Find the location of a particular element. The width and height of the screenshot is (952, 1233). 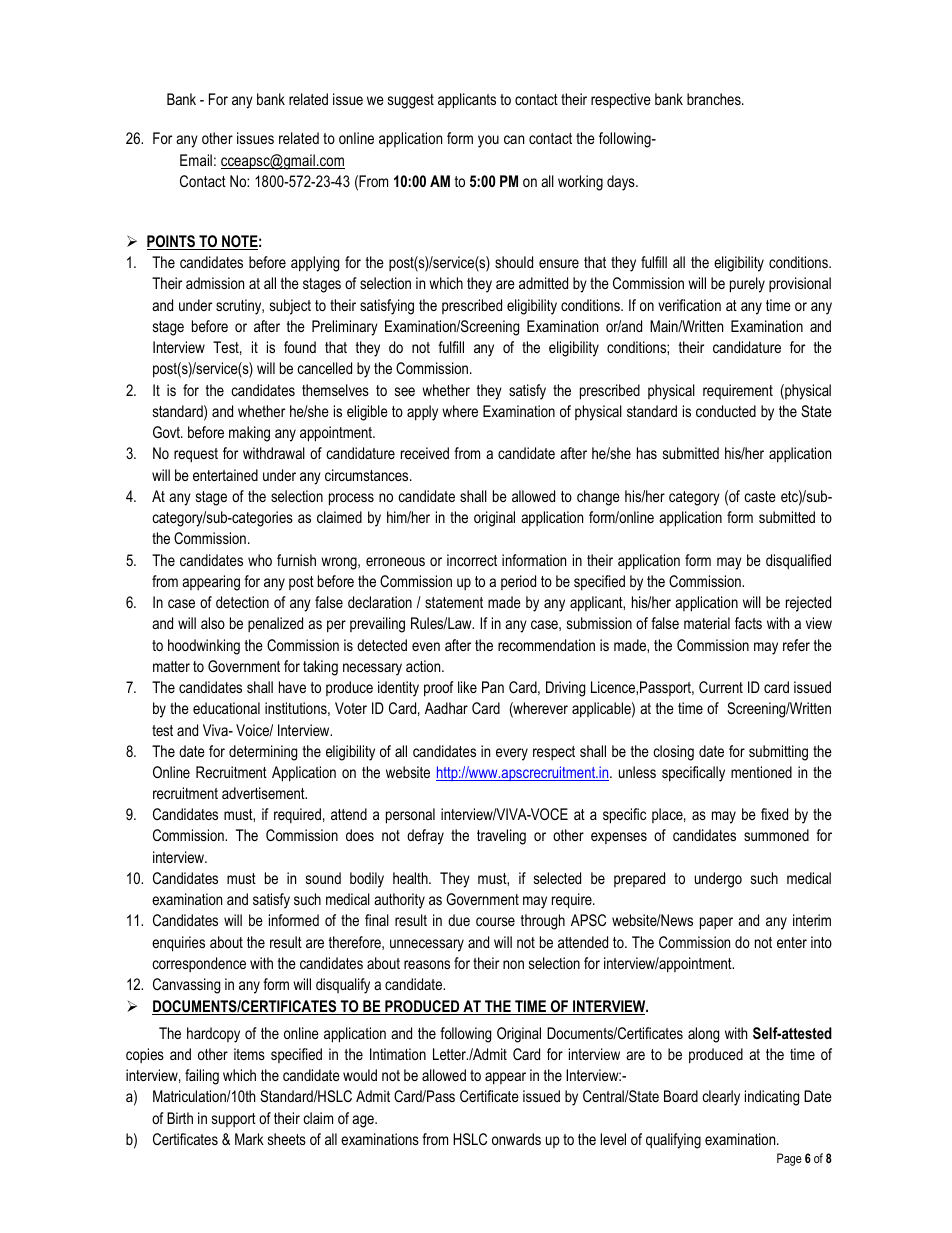

advertisement is located at coordinates (264, 793).
